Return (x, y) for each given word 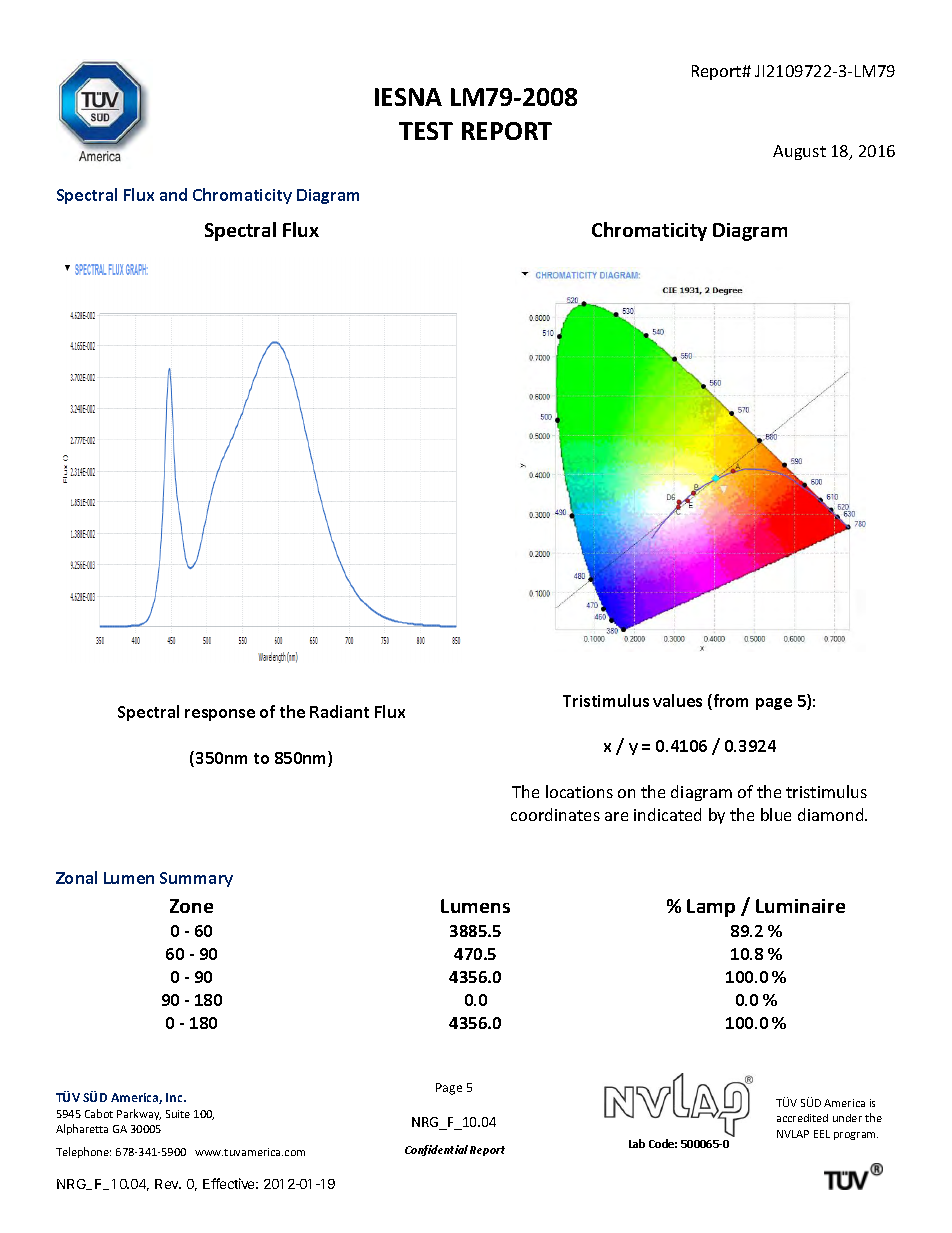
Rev (168, 1184)
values (677, 700)
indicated (667, 814)
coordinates (555, 814)
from (729, 702)
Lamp (711, 908)
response (220, 715)
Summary (196, 879)
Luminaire (800, 906)
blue (776, 814)
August (799, 152)
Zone (191, 906)
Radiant (339, 711)
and (173, 194)
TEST (426, 131)
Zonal (76, 877)
